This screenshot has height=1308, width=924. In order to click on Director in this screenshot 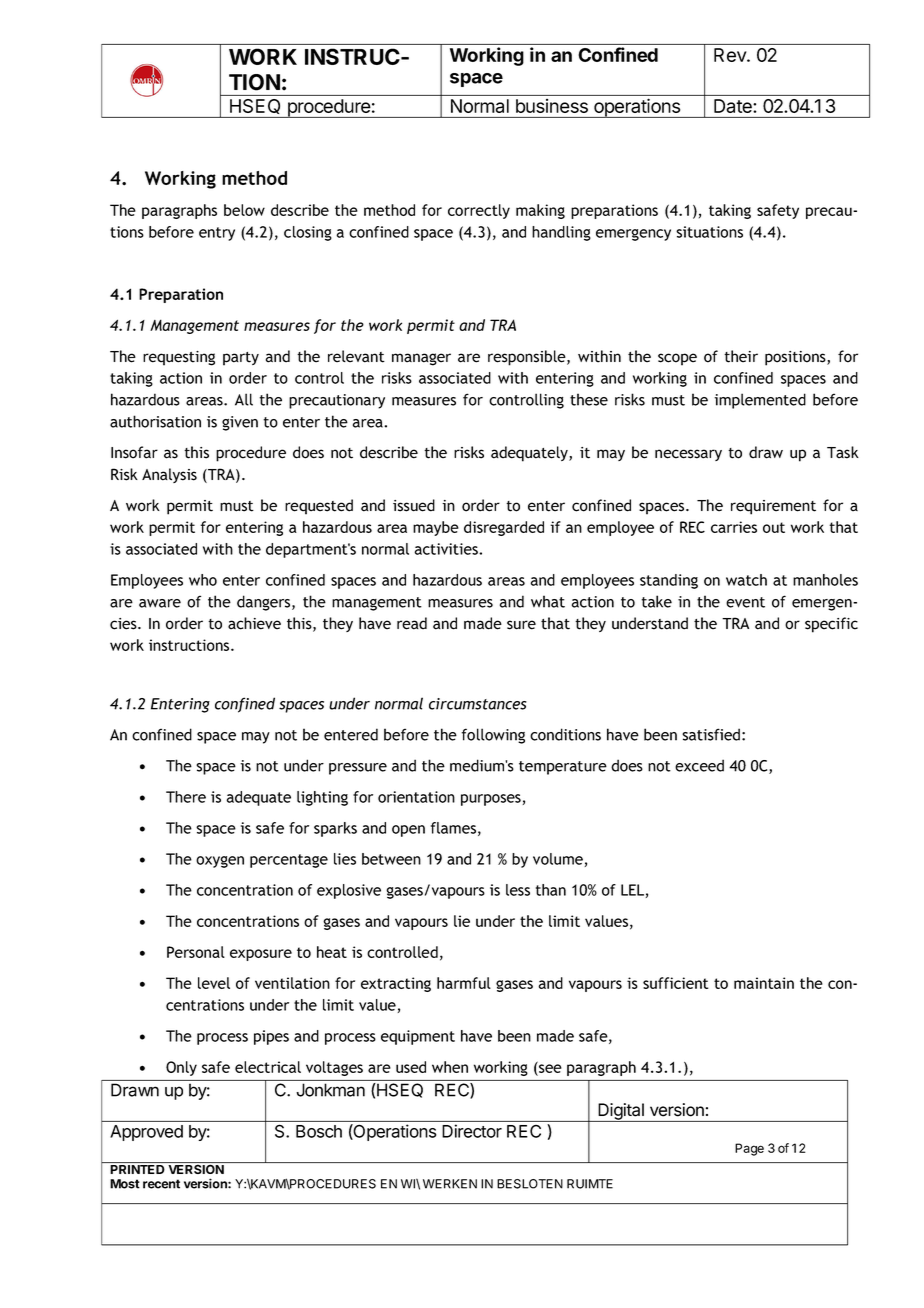, I will do `click(472, 1131)`.
